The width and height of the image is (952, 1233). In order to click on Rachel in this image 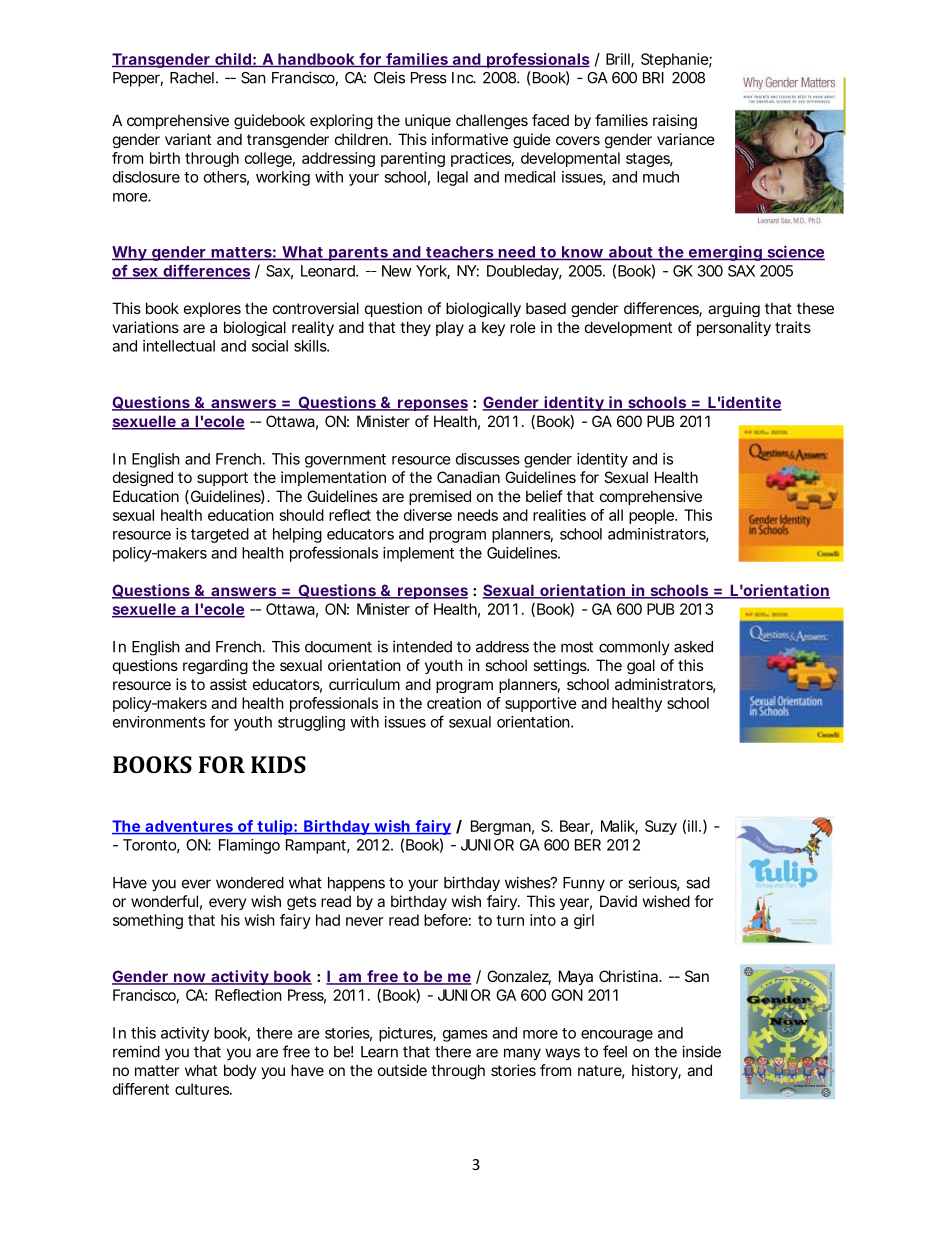, I will do `click(192, 78)`.
